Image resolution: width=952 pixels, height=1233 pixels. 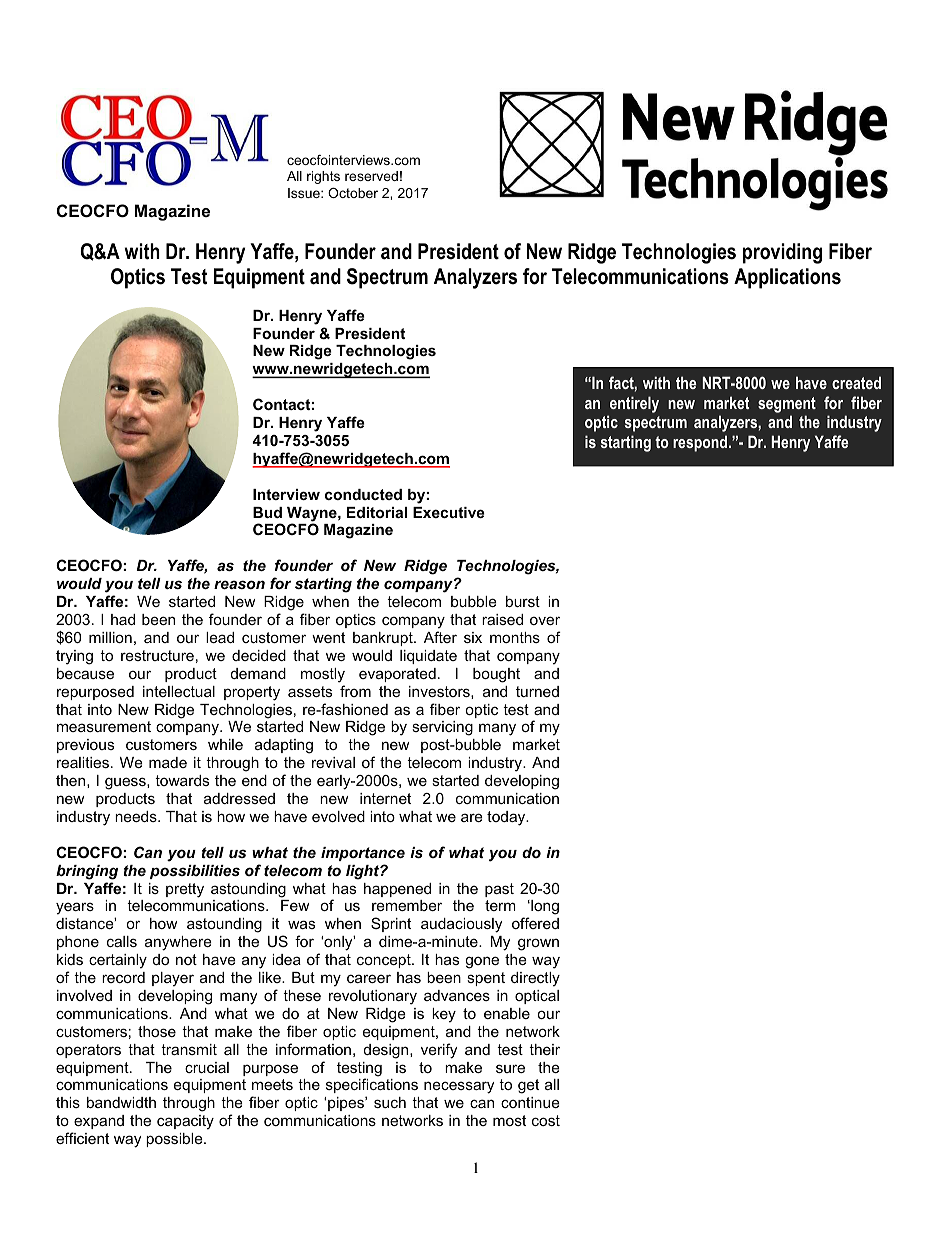 I want to click on necessary, so click(x=459, y=1087).
